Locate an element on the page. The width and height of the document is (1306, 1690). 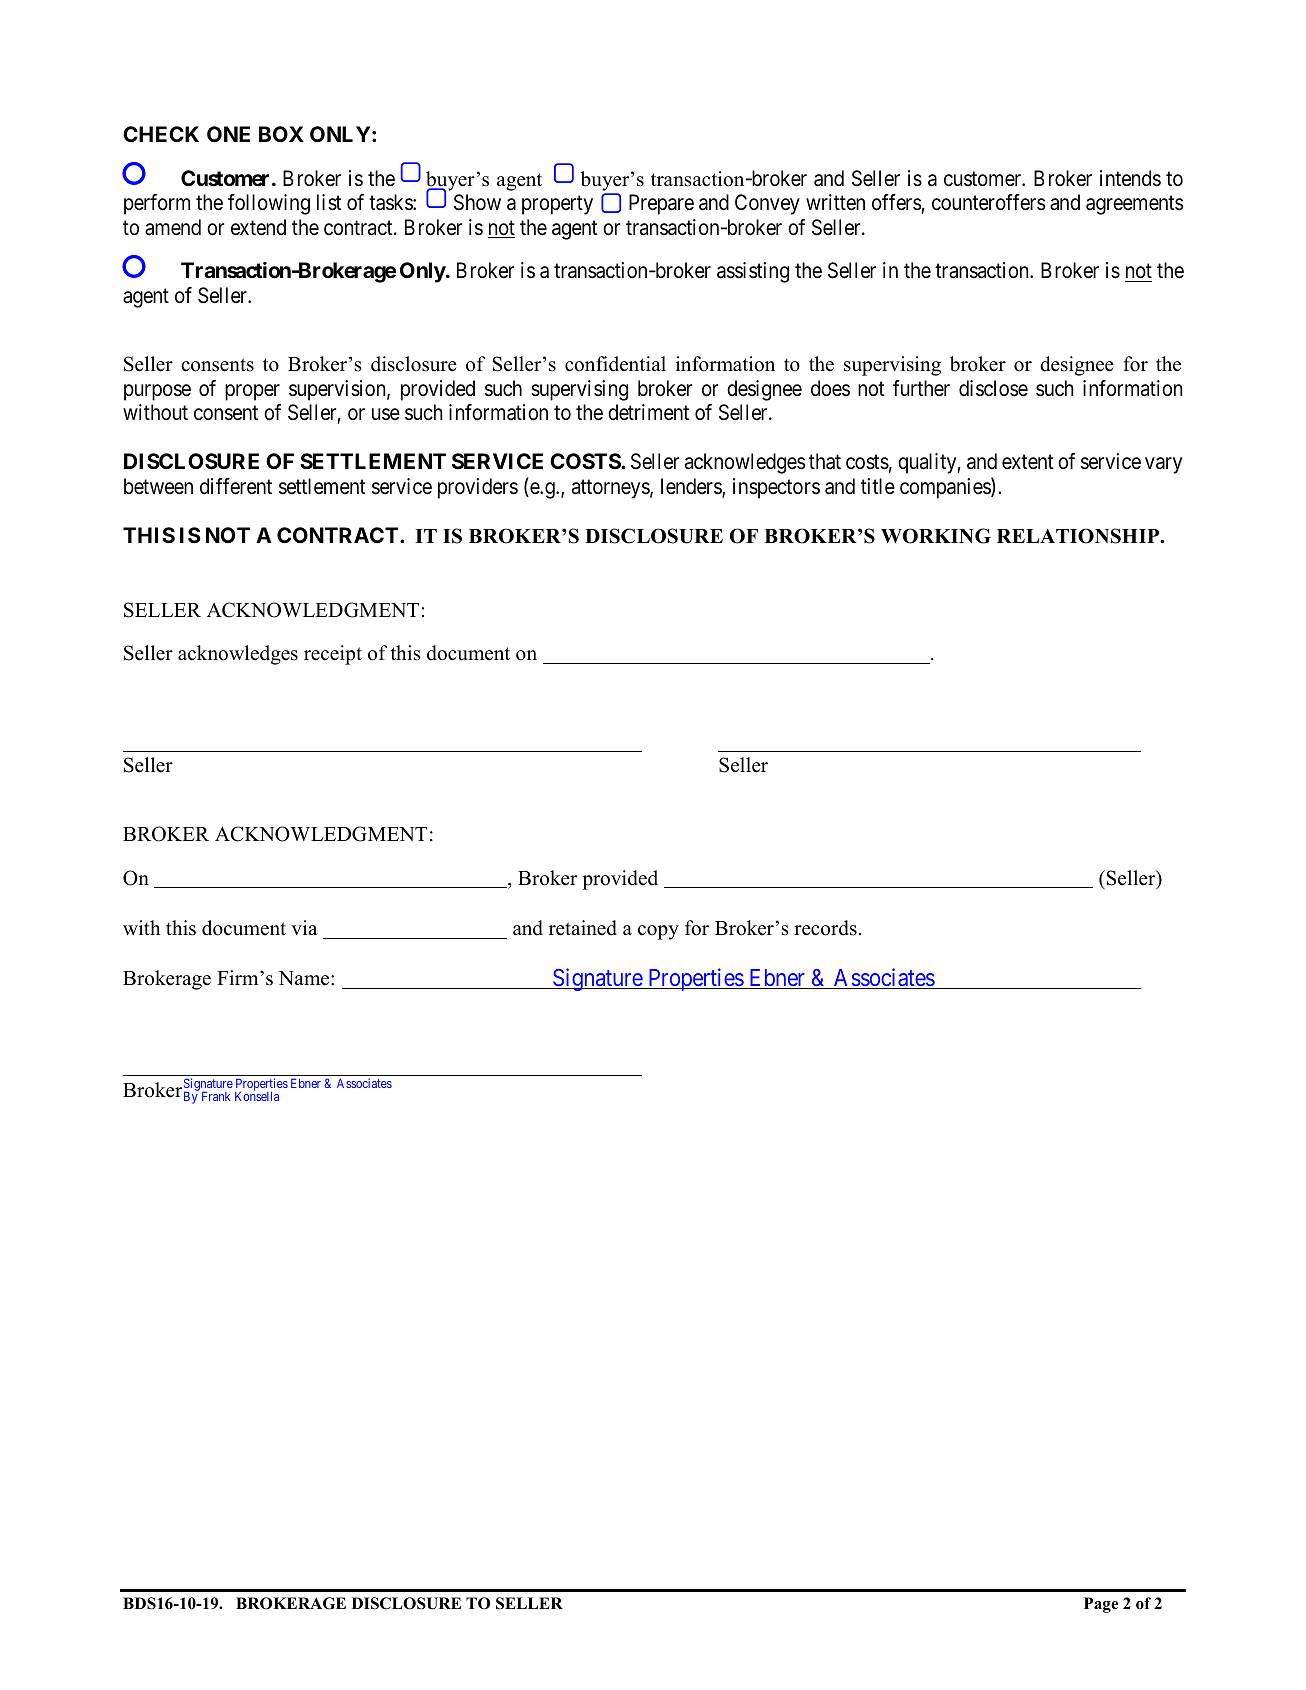
records is located at coordinates (825, 928).
